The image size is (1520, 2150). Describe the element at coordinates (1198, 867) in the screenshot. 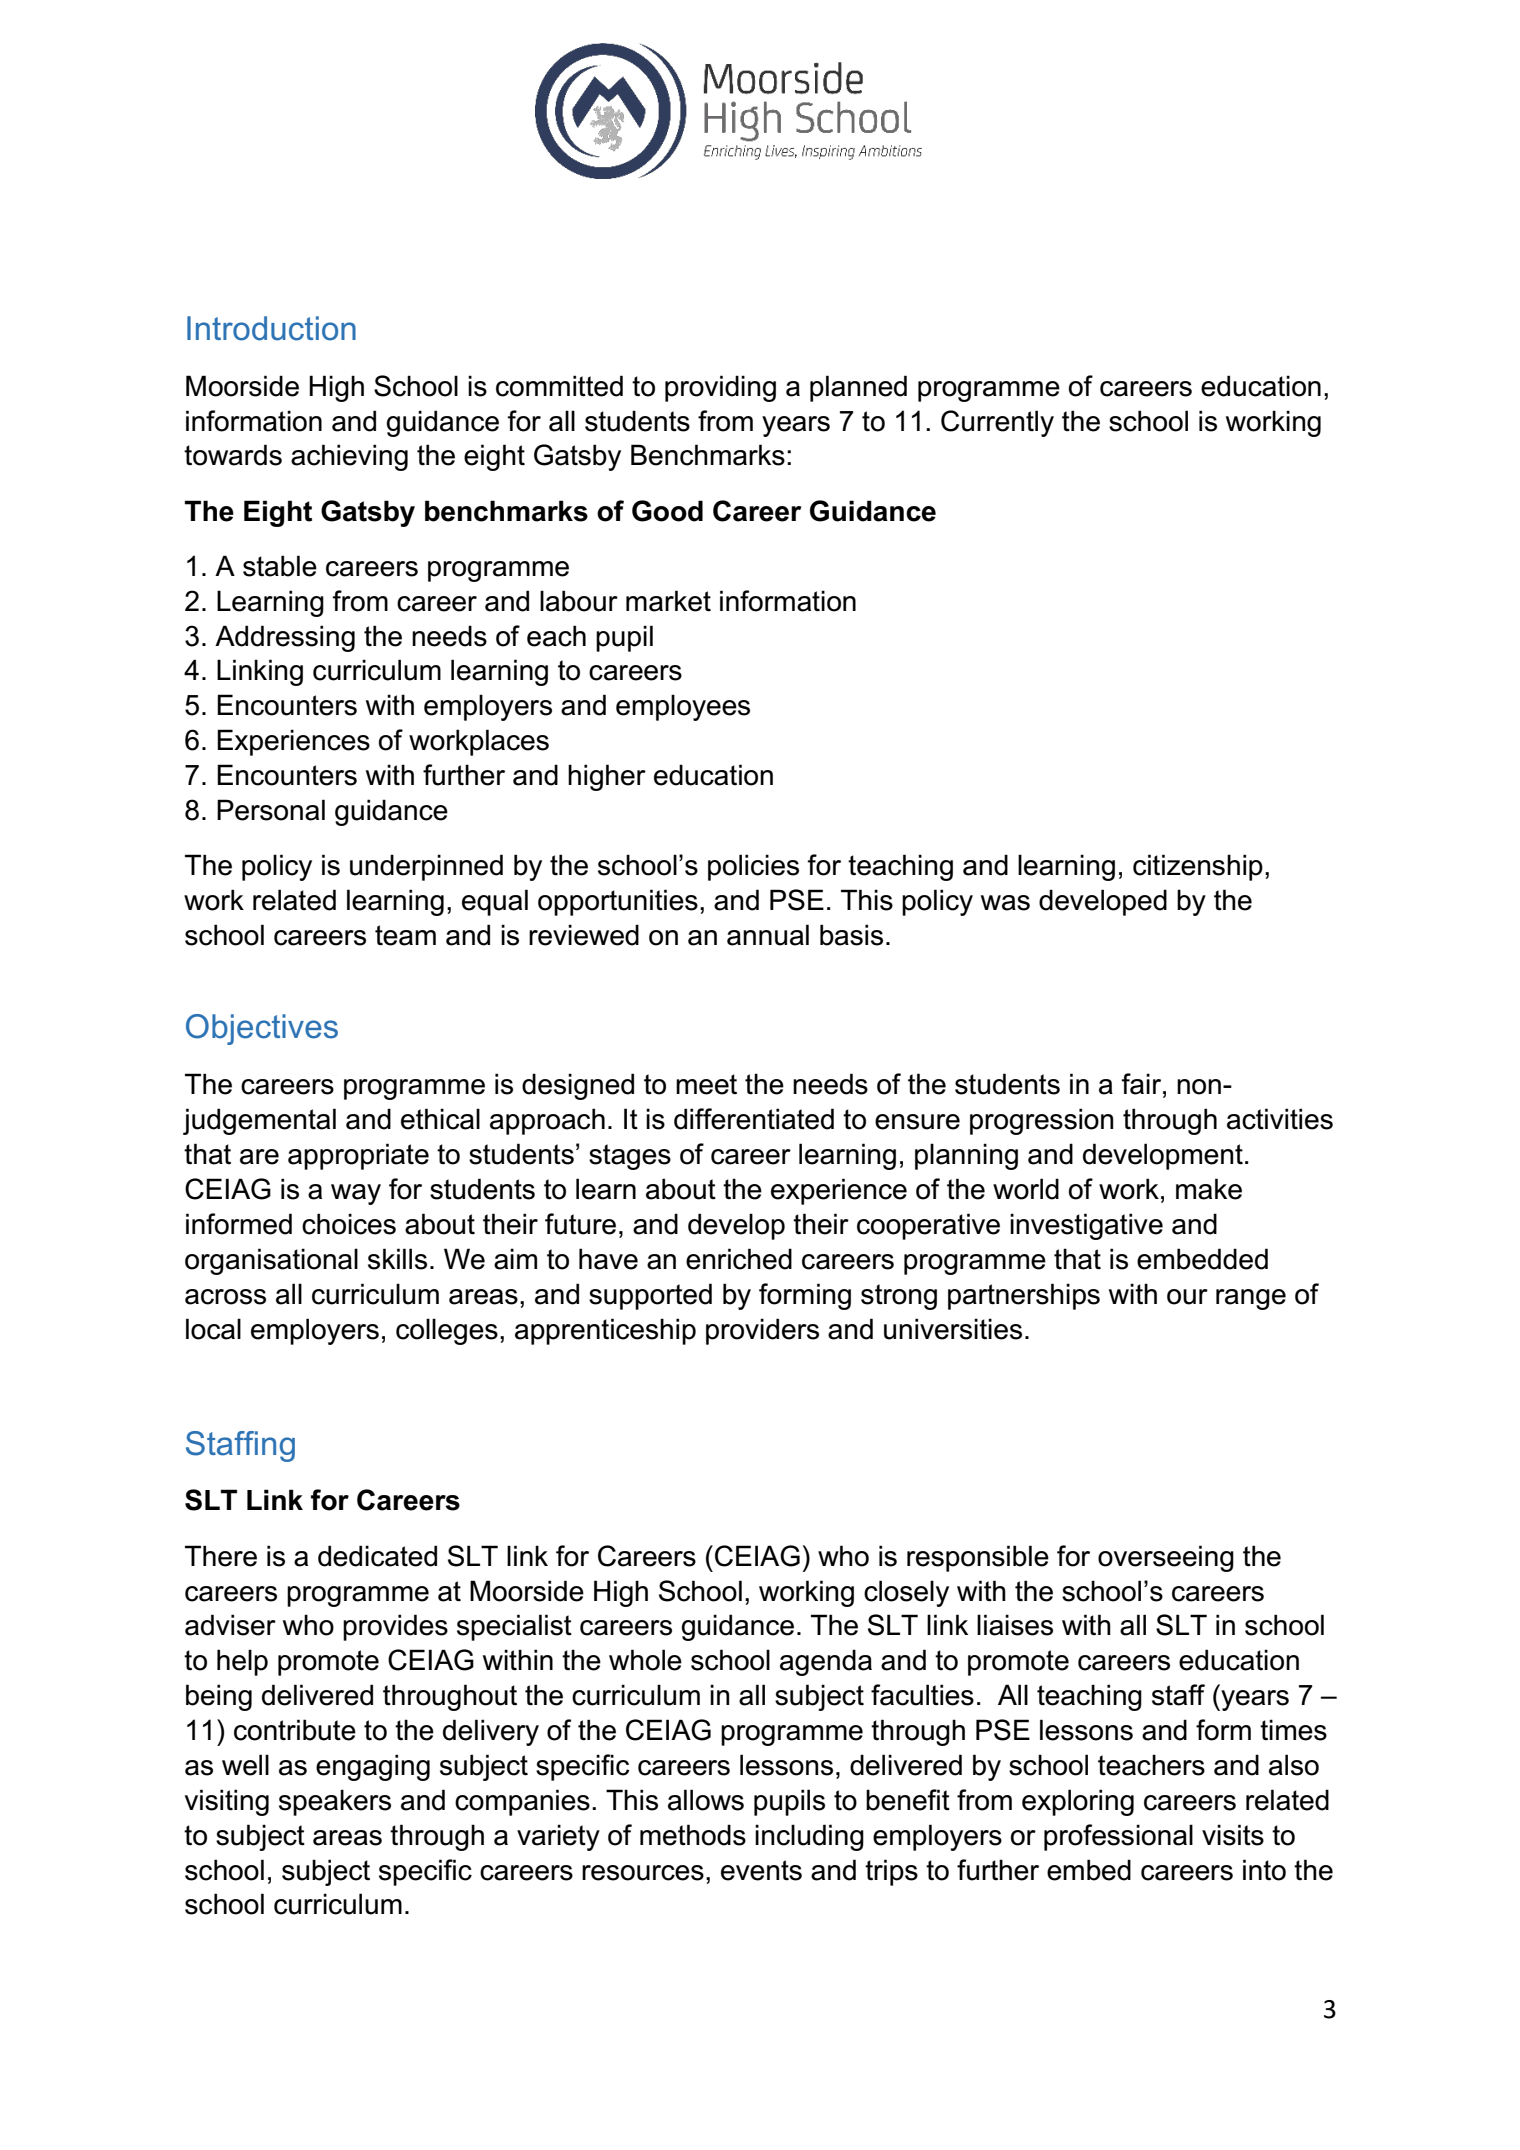

I see `citizenship` at that location.
